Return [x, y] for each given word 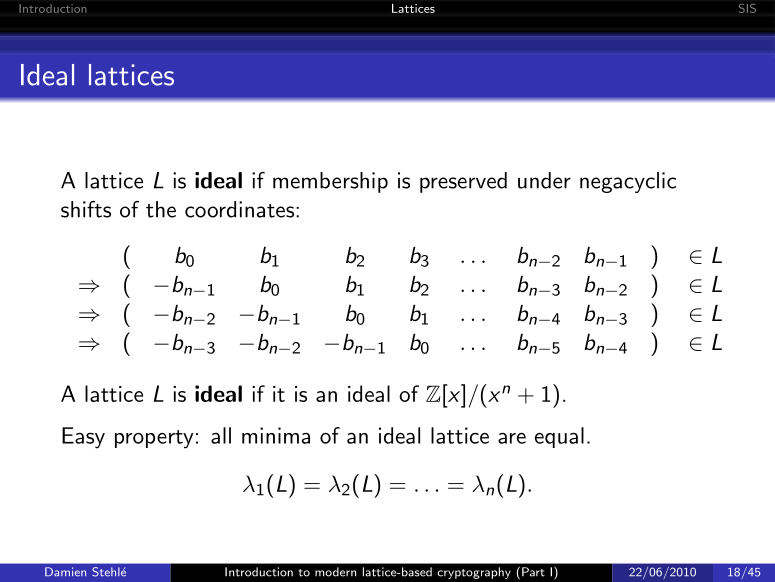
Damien [65, 572]
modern [335, 572]
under [544, 180]
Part [533, 572]
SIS [747, 8]
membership [330, 182]
